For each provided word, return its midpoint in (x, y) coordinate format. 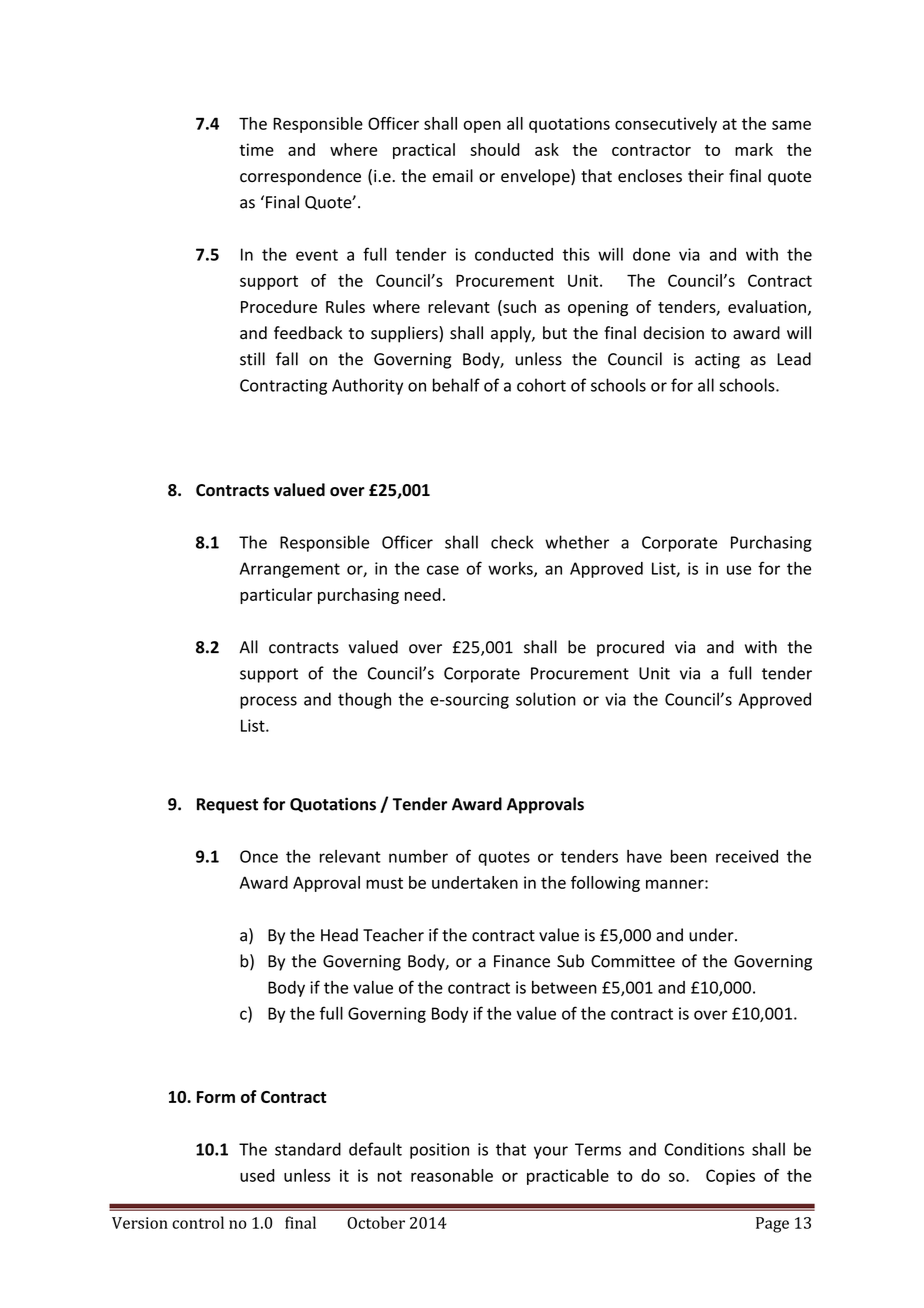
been (689, 856)
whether (577, 542)
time (256, 149)
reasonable (452, 1175)
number (418, 856)
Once (259, 856)
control (198, 1222)
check (512, 542)
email (453, 176)
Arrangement (290, 570)
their (706, 176)
